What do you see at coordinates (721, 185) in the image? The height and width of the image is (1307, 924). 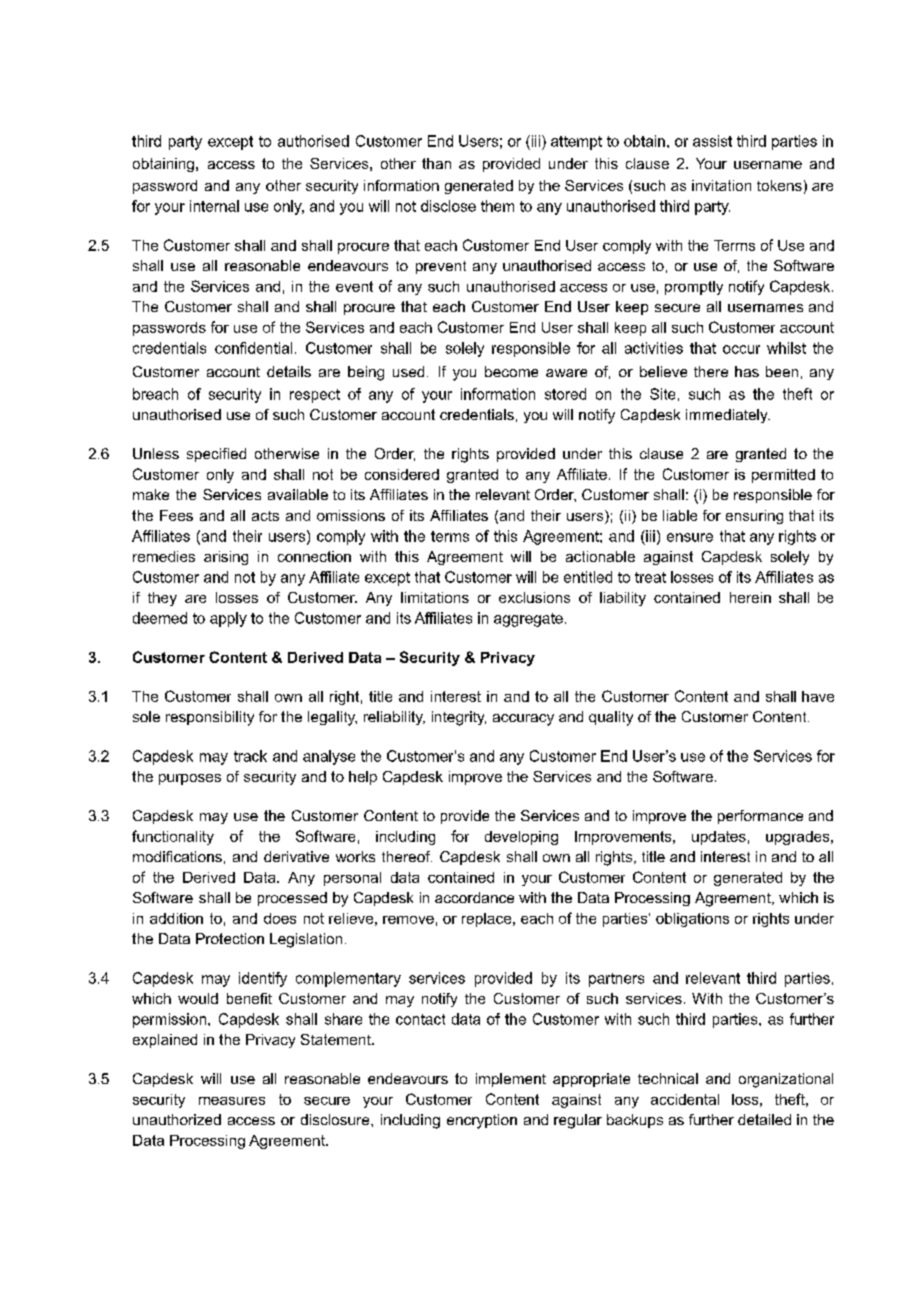 I see `invitation` at bounding box center [721, 185].
